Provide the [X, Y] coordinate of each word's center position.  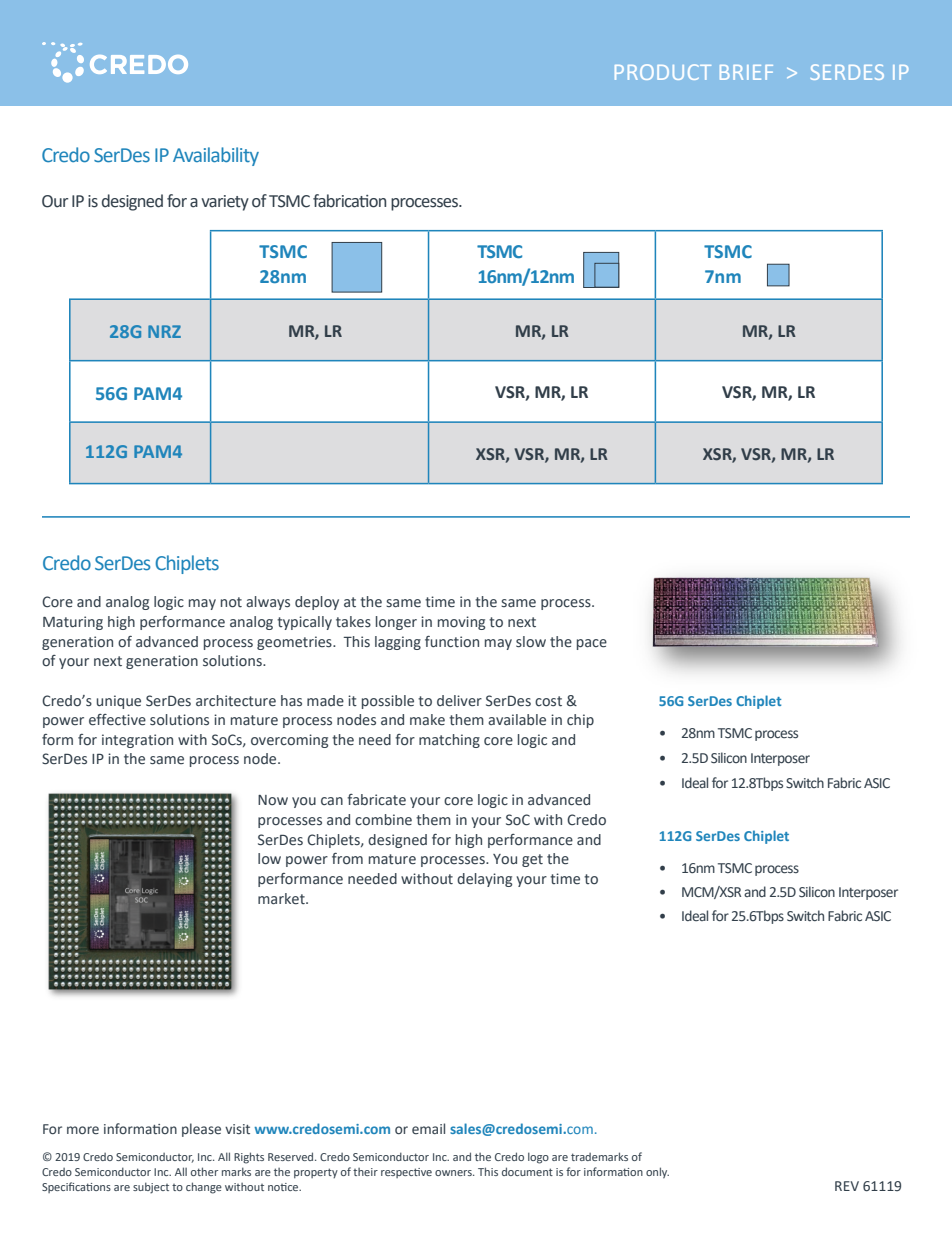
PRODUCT [663, 72]
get [532, 860]
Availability [216, 156]
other [204, 1171]
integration [137, 741]
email [428, 1128]
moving [461, 623]
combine [383, 820]
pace [592, 644]
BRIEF [746, 72]
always [268, 603]
